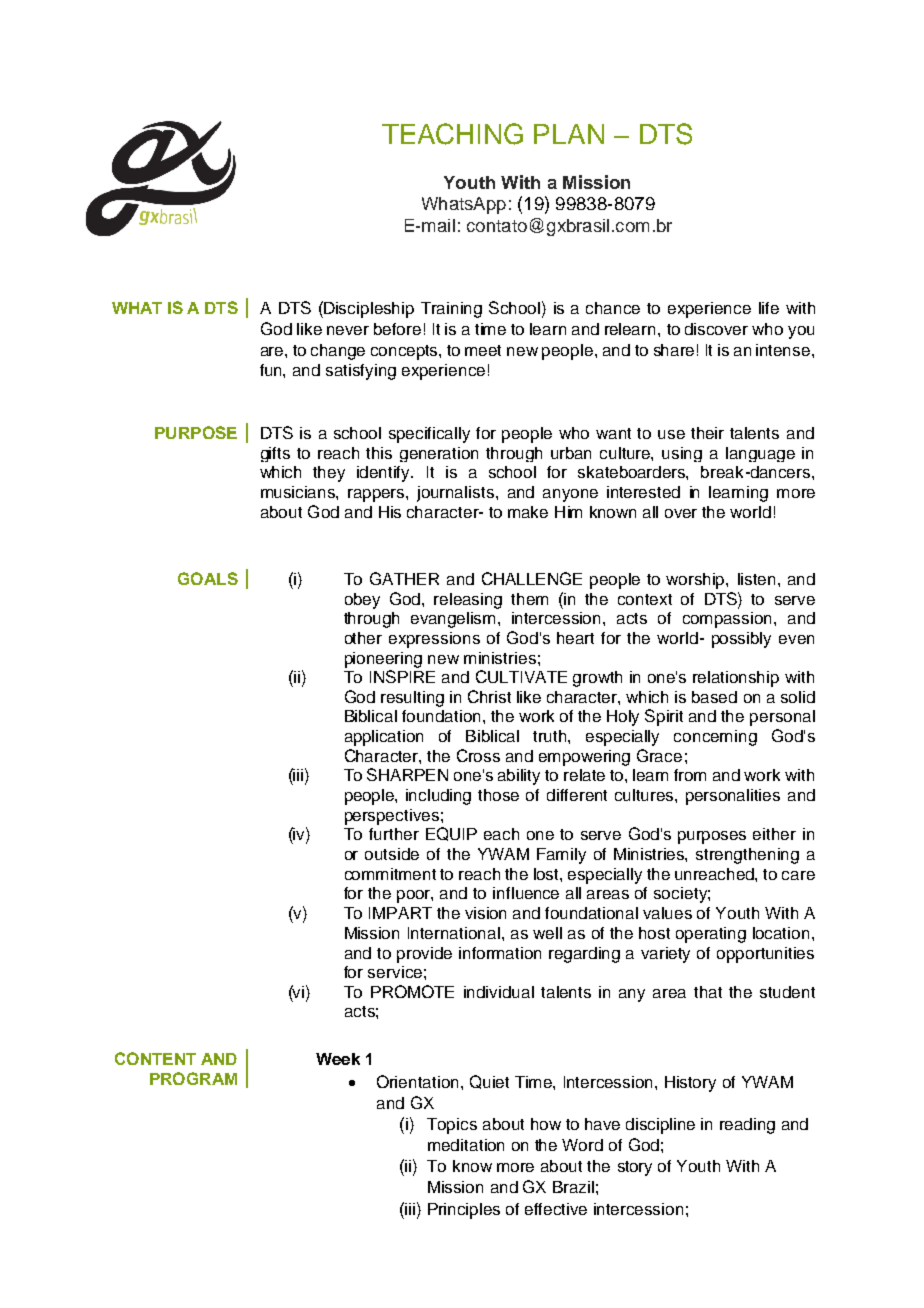 Image resolution: width=924 pixels, height=1308 pixels. Describe the element at coordinates (483, 350) in the screenshot. I see `meet` at that location.
